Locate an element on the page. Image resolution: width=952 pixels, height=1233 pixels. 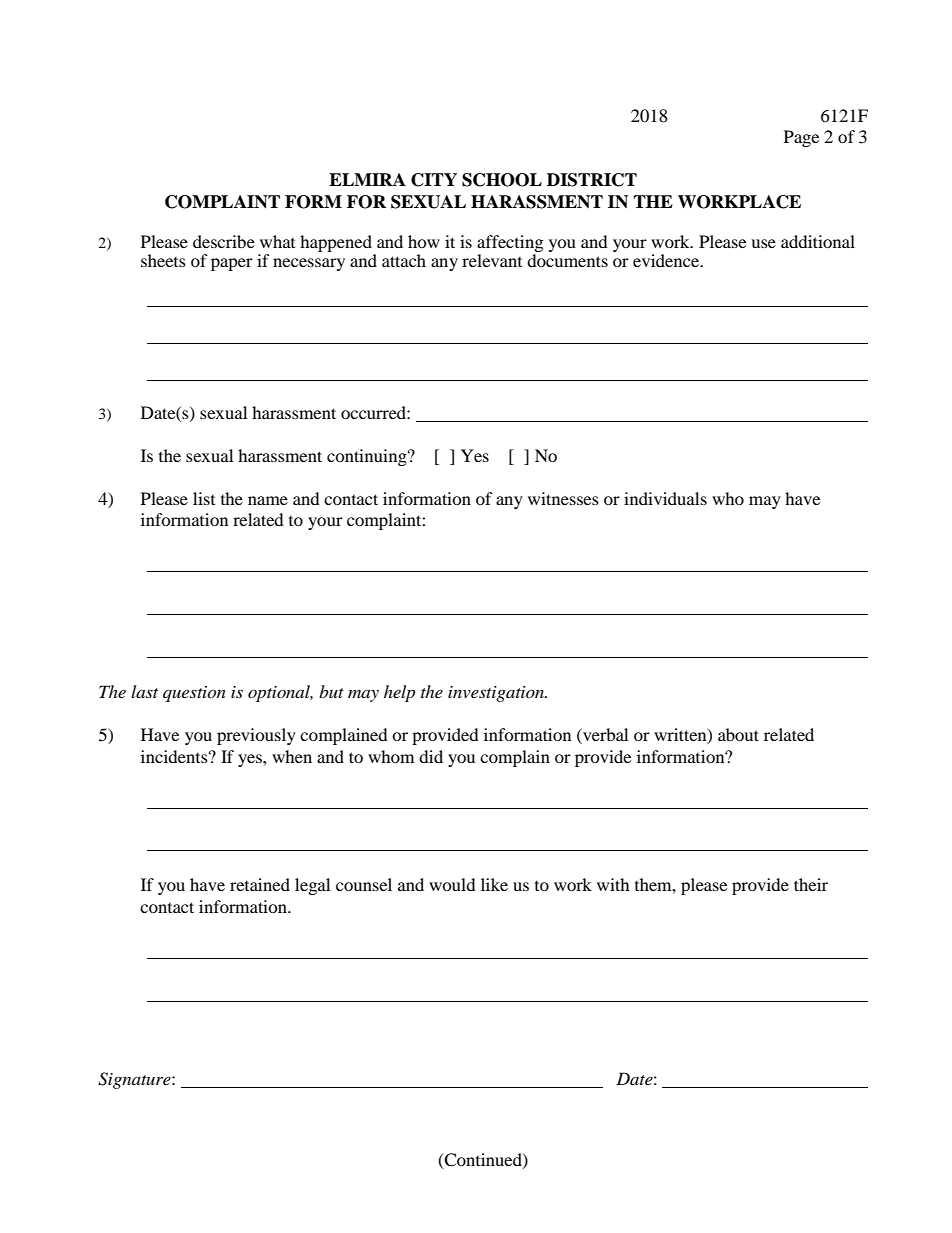
describe is located at coordinates (224, 241).
